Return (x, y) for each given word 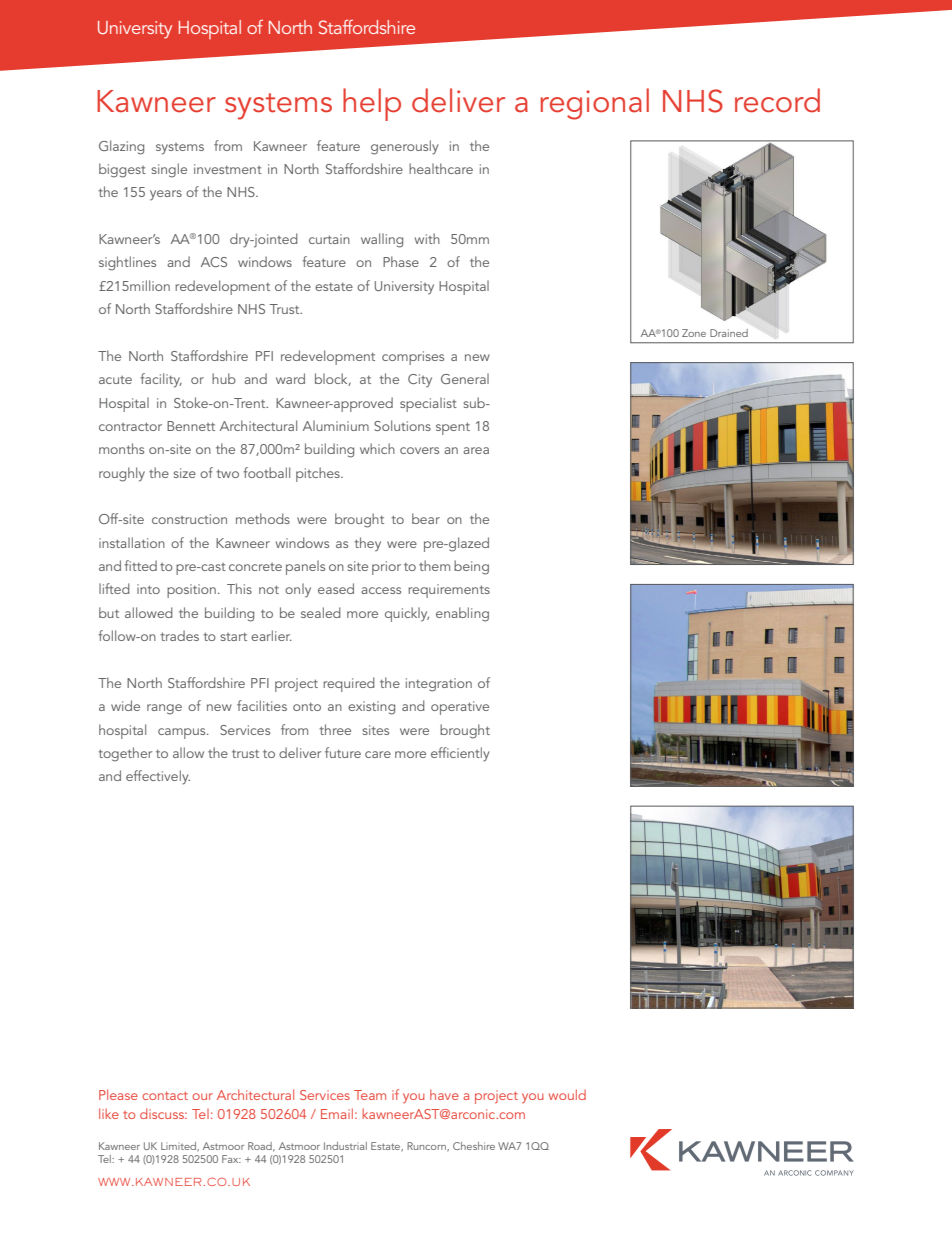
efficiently (460, 754)
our (202, 1096)
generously (404, 147)
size (184, 473)
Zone (694, 333)
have (444, 1094)
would (567, 1094)
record (777, 100)
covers (419, 450)
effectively (158, 777)
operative (460, 708)
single (169, 170)
